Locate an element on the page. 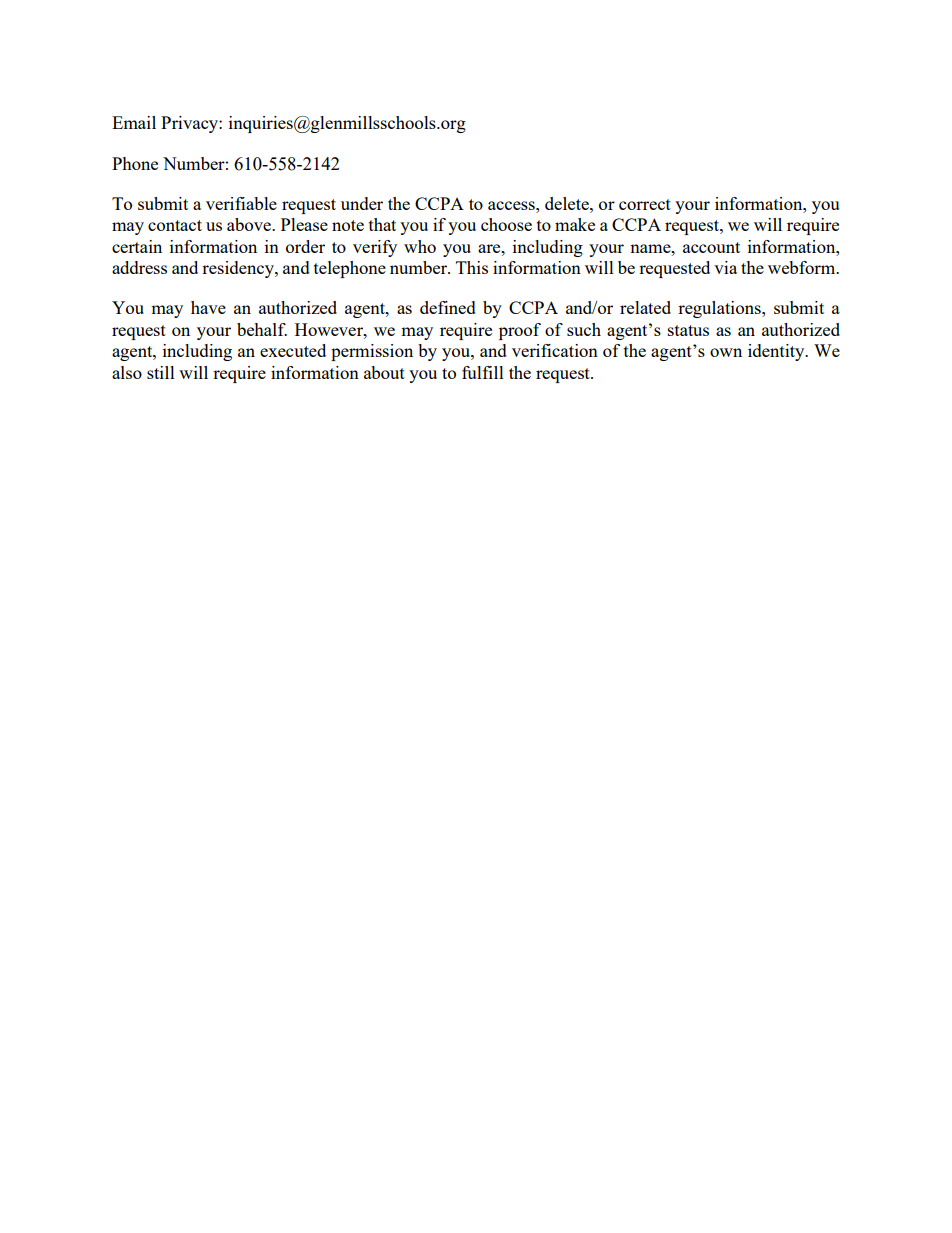 This document has height=1233, width=952. fulfill is located at coordinates (483, 372).
